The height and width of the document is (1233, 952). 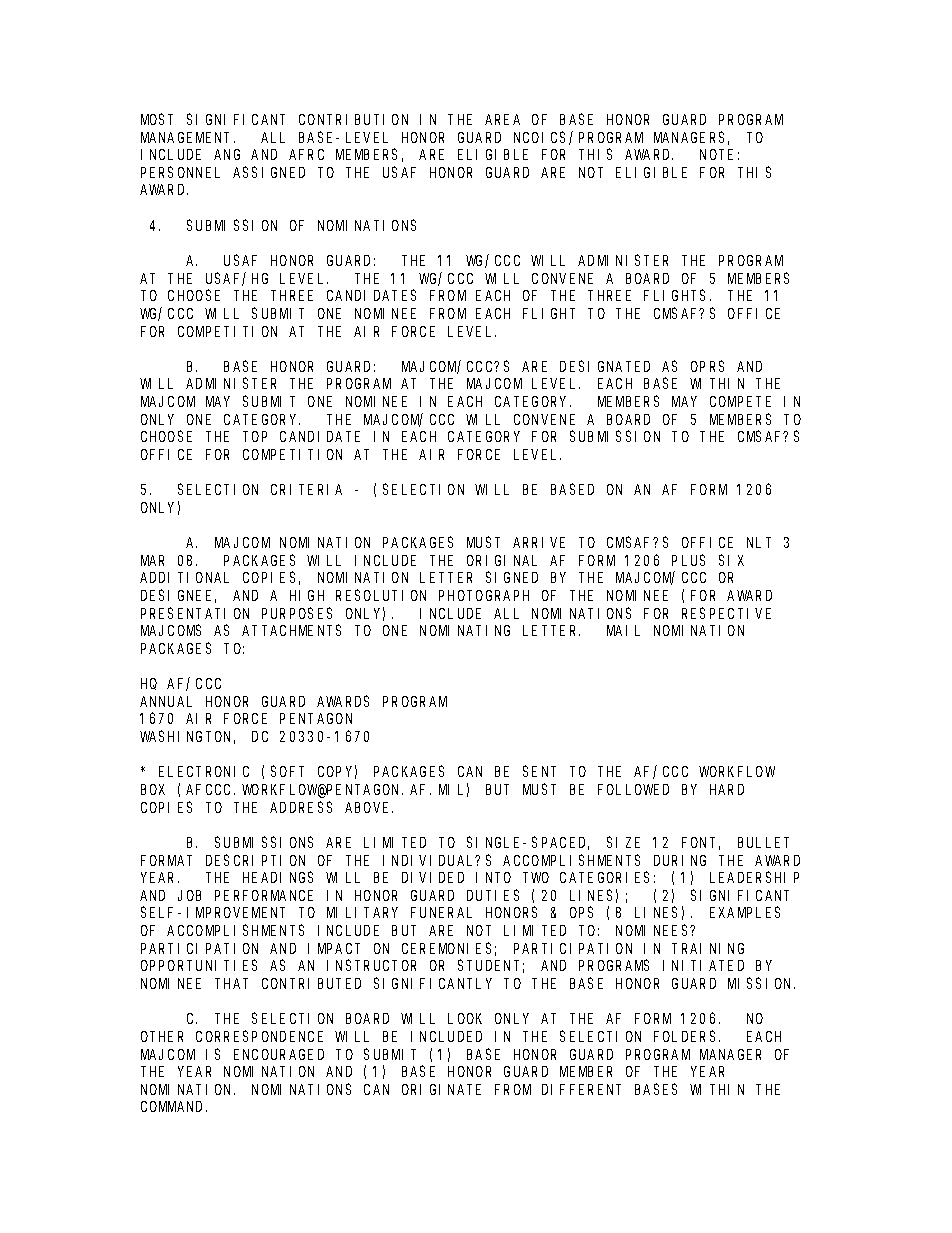 What do you see at coordinates (726, 613) in the document?
I see `RESPECTIVE` at bounding box center [726, 613].
